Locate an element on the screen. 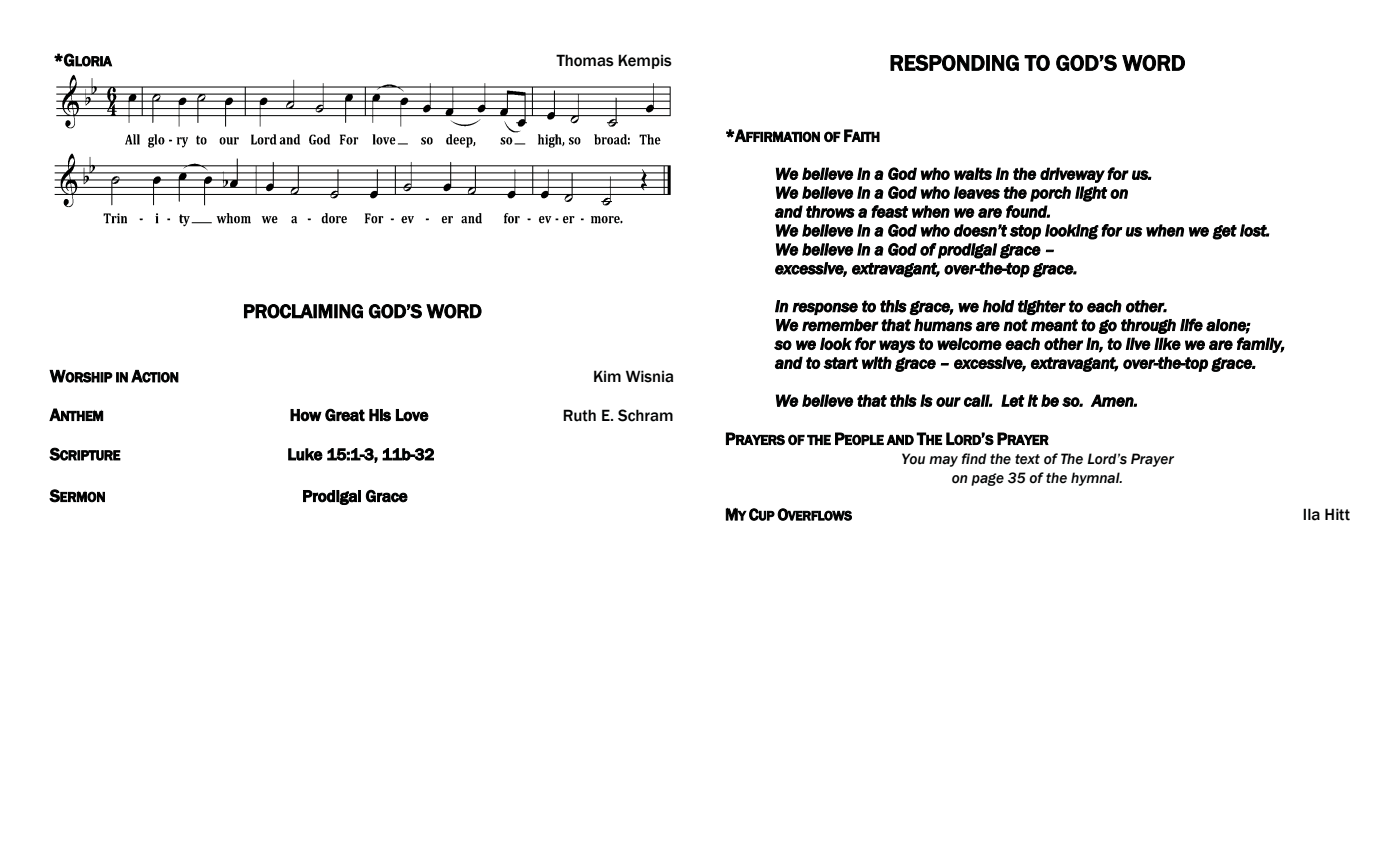 The height and width of the screenshot is (850, 1400). driveway is located at coordinates (1072, 175).
